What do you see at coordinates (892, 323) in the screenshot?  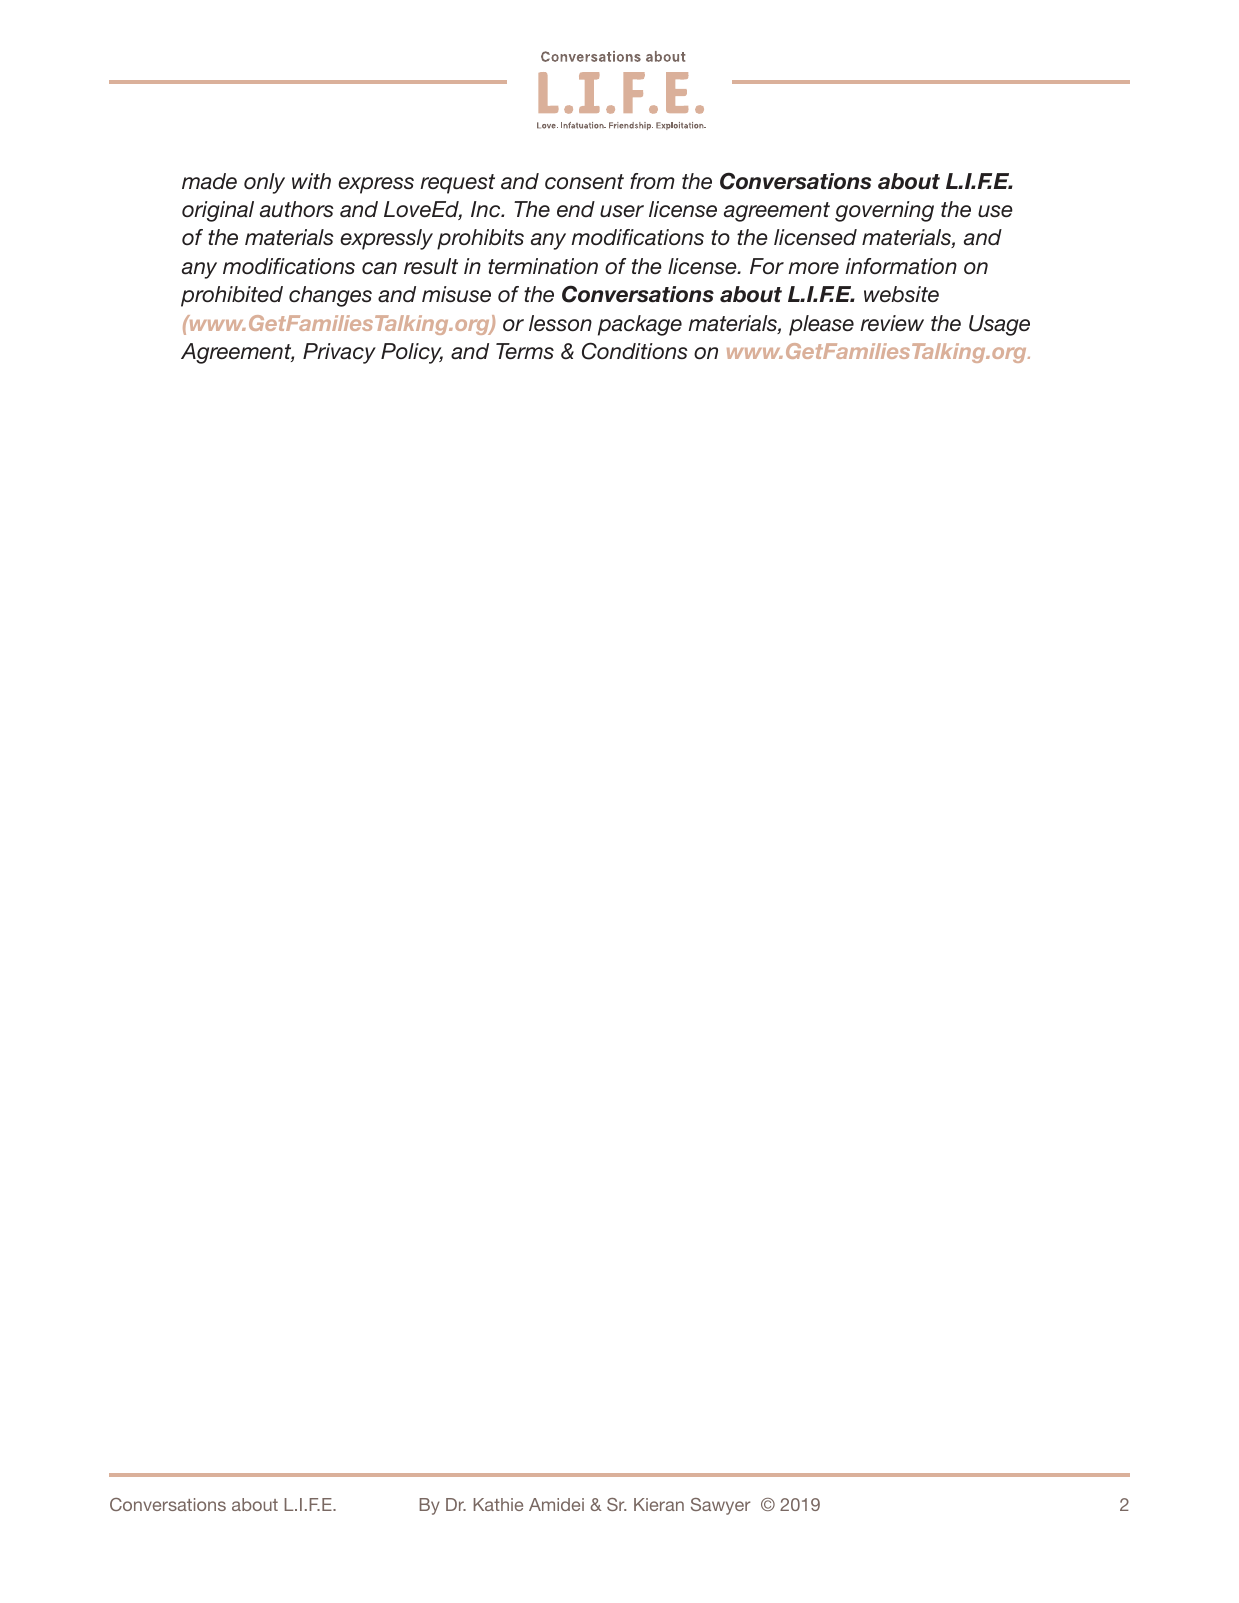 I see `review` at bounding box center [892, 323].
